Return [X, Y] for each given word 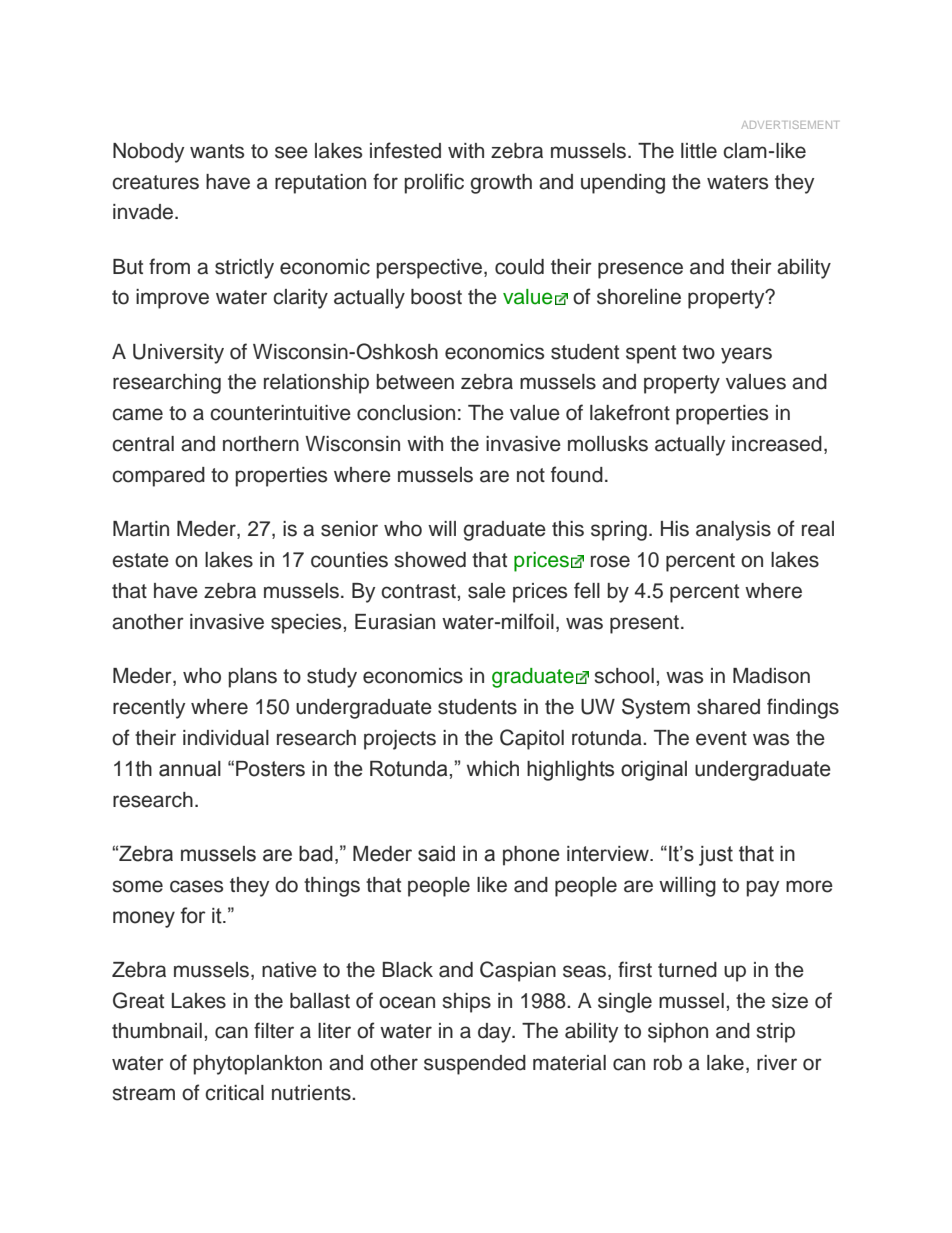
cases [196, 886]
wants [217, 151]
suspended [475, 1065]
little [699, 151]
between [415, 382]
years [746, 355]
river [777, 1063]
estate [140, 560]
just [716, 856]
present [644, 624]
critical [234, 1093]
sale [487, 591]
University [178, 354]
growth [501, 184]
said [436, 854]
